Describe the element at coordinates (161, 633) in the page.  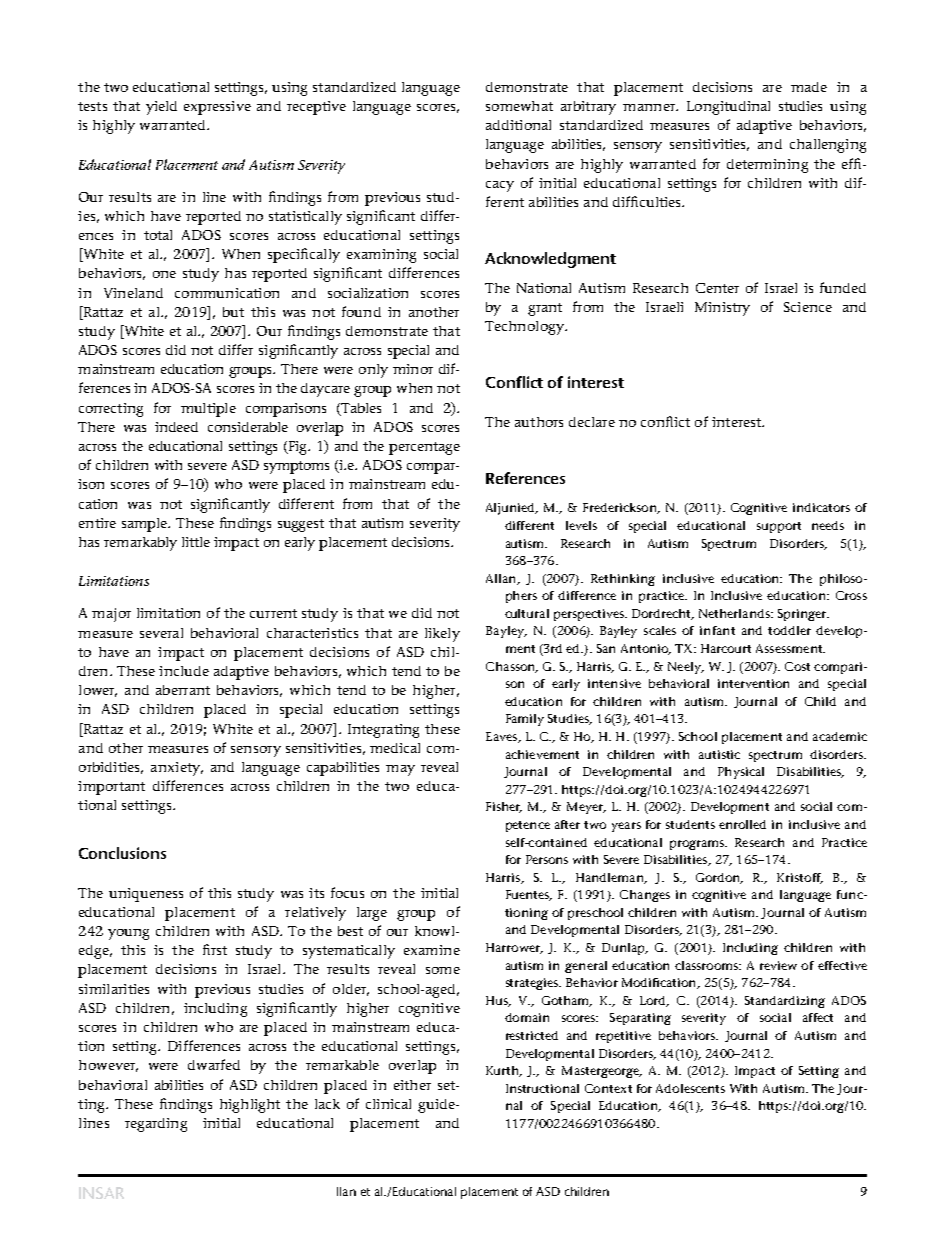
I see `several` at that location.
